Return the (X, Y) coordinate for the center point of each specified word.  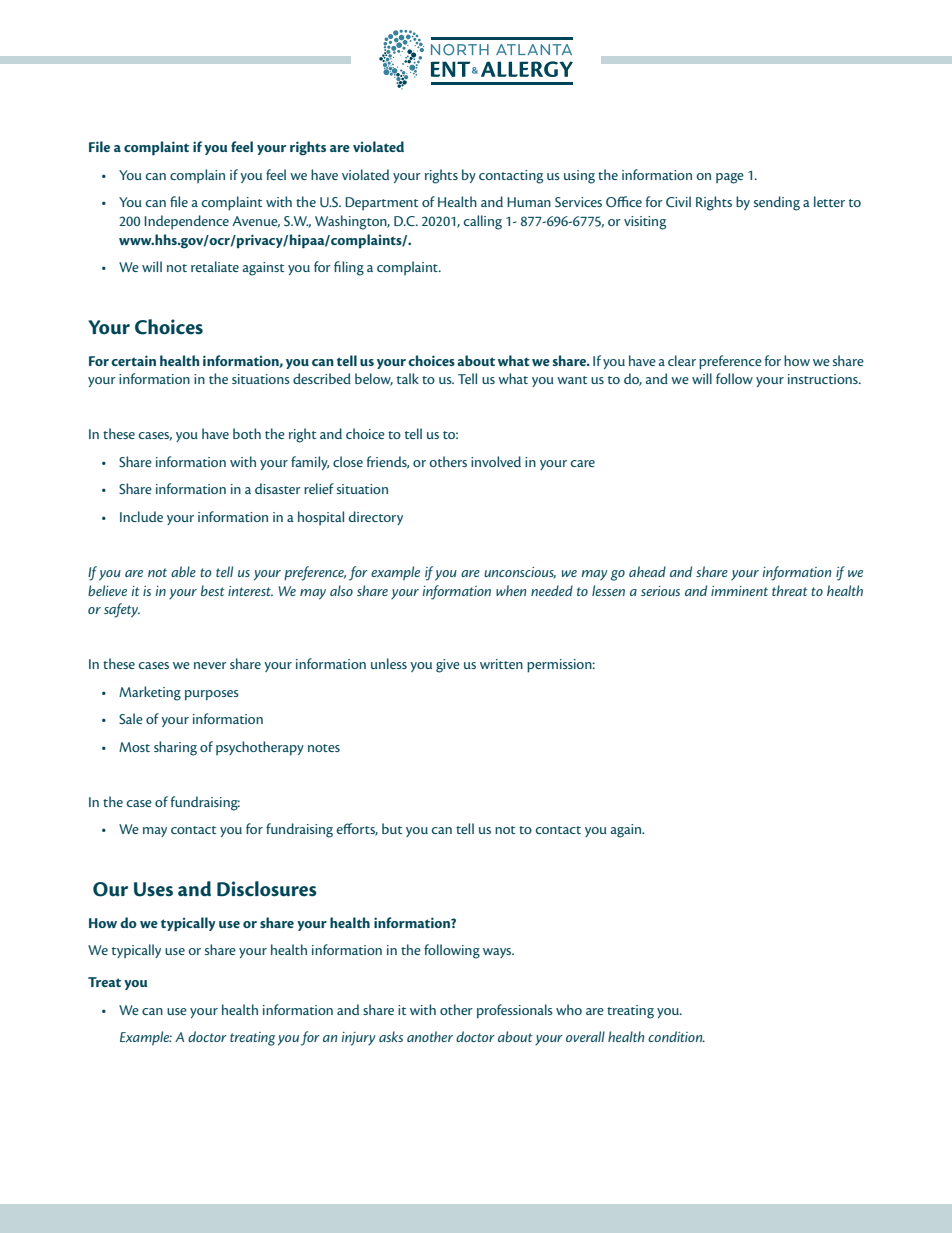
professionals (515, 1011)
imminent (739, 591)
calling (483, 222)
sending (777, 203)
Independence (186, 222)
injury (358, 1039)
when (511, 590)
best (213, 590)
